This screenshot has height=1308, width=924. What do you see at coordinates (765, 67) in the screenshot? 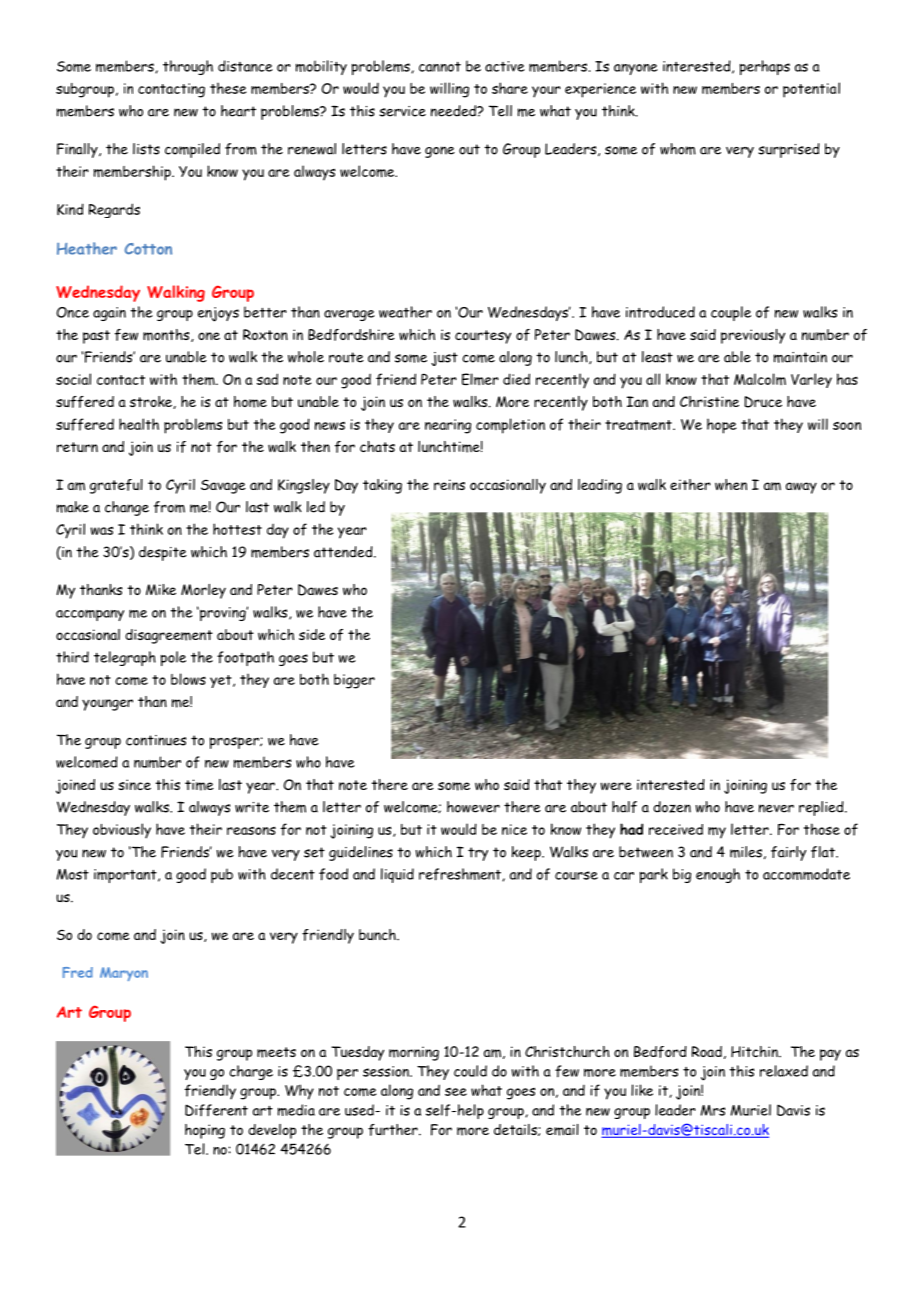
I see `perhaps` at bounding box center [765, 67].
